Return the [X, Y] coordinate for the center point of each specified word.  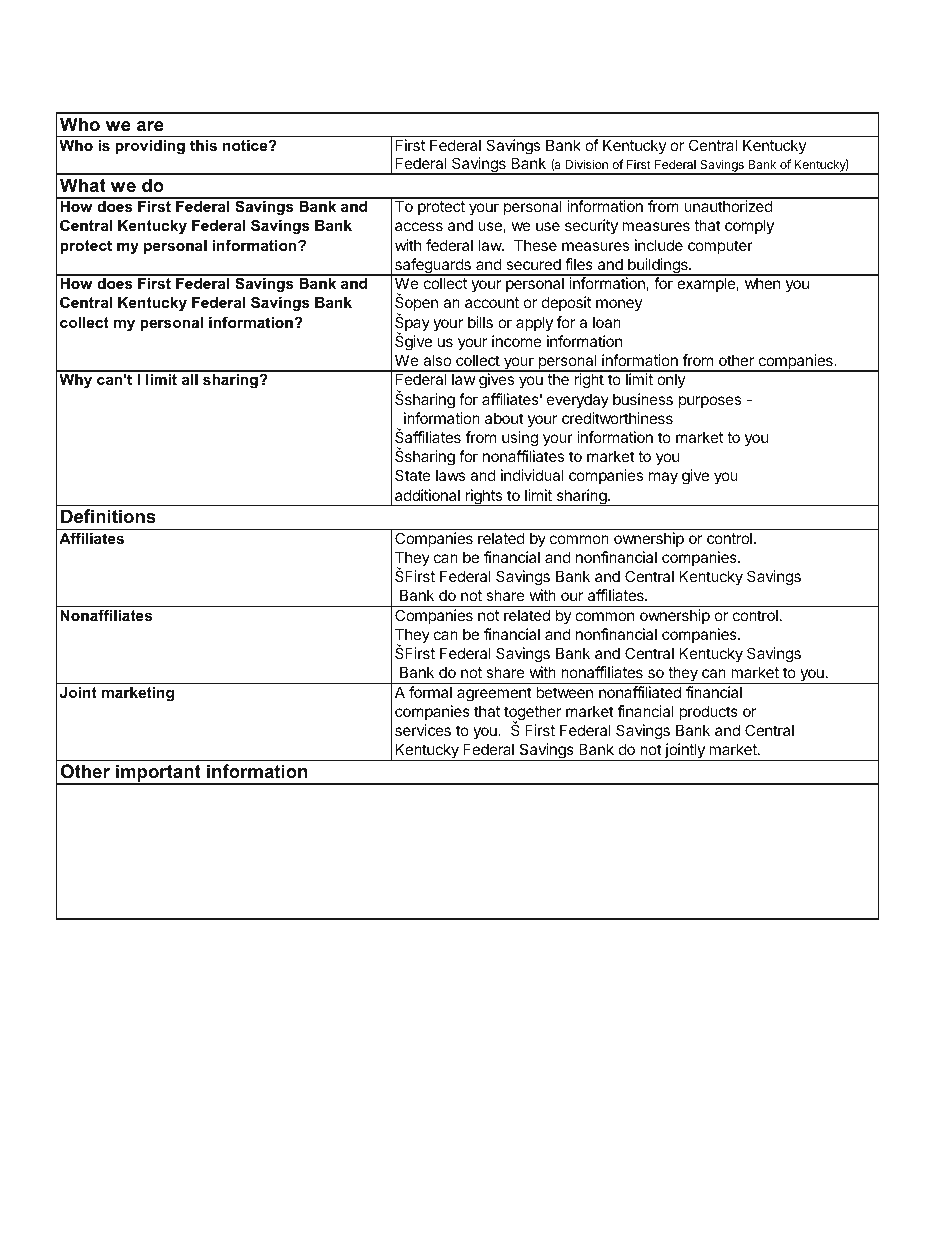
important [158, 774]
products [708, 712]
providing [150, 147]
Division [587, 164]
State [413, 475]
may [663, 478]
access [419, 226]
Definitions [108, 516]
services [423, 730]
